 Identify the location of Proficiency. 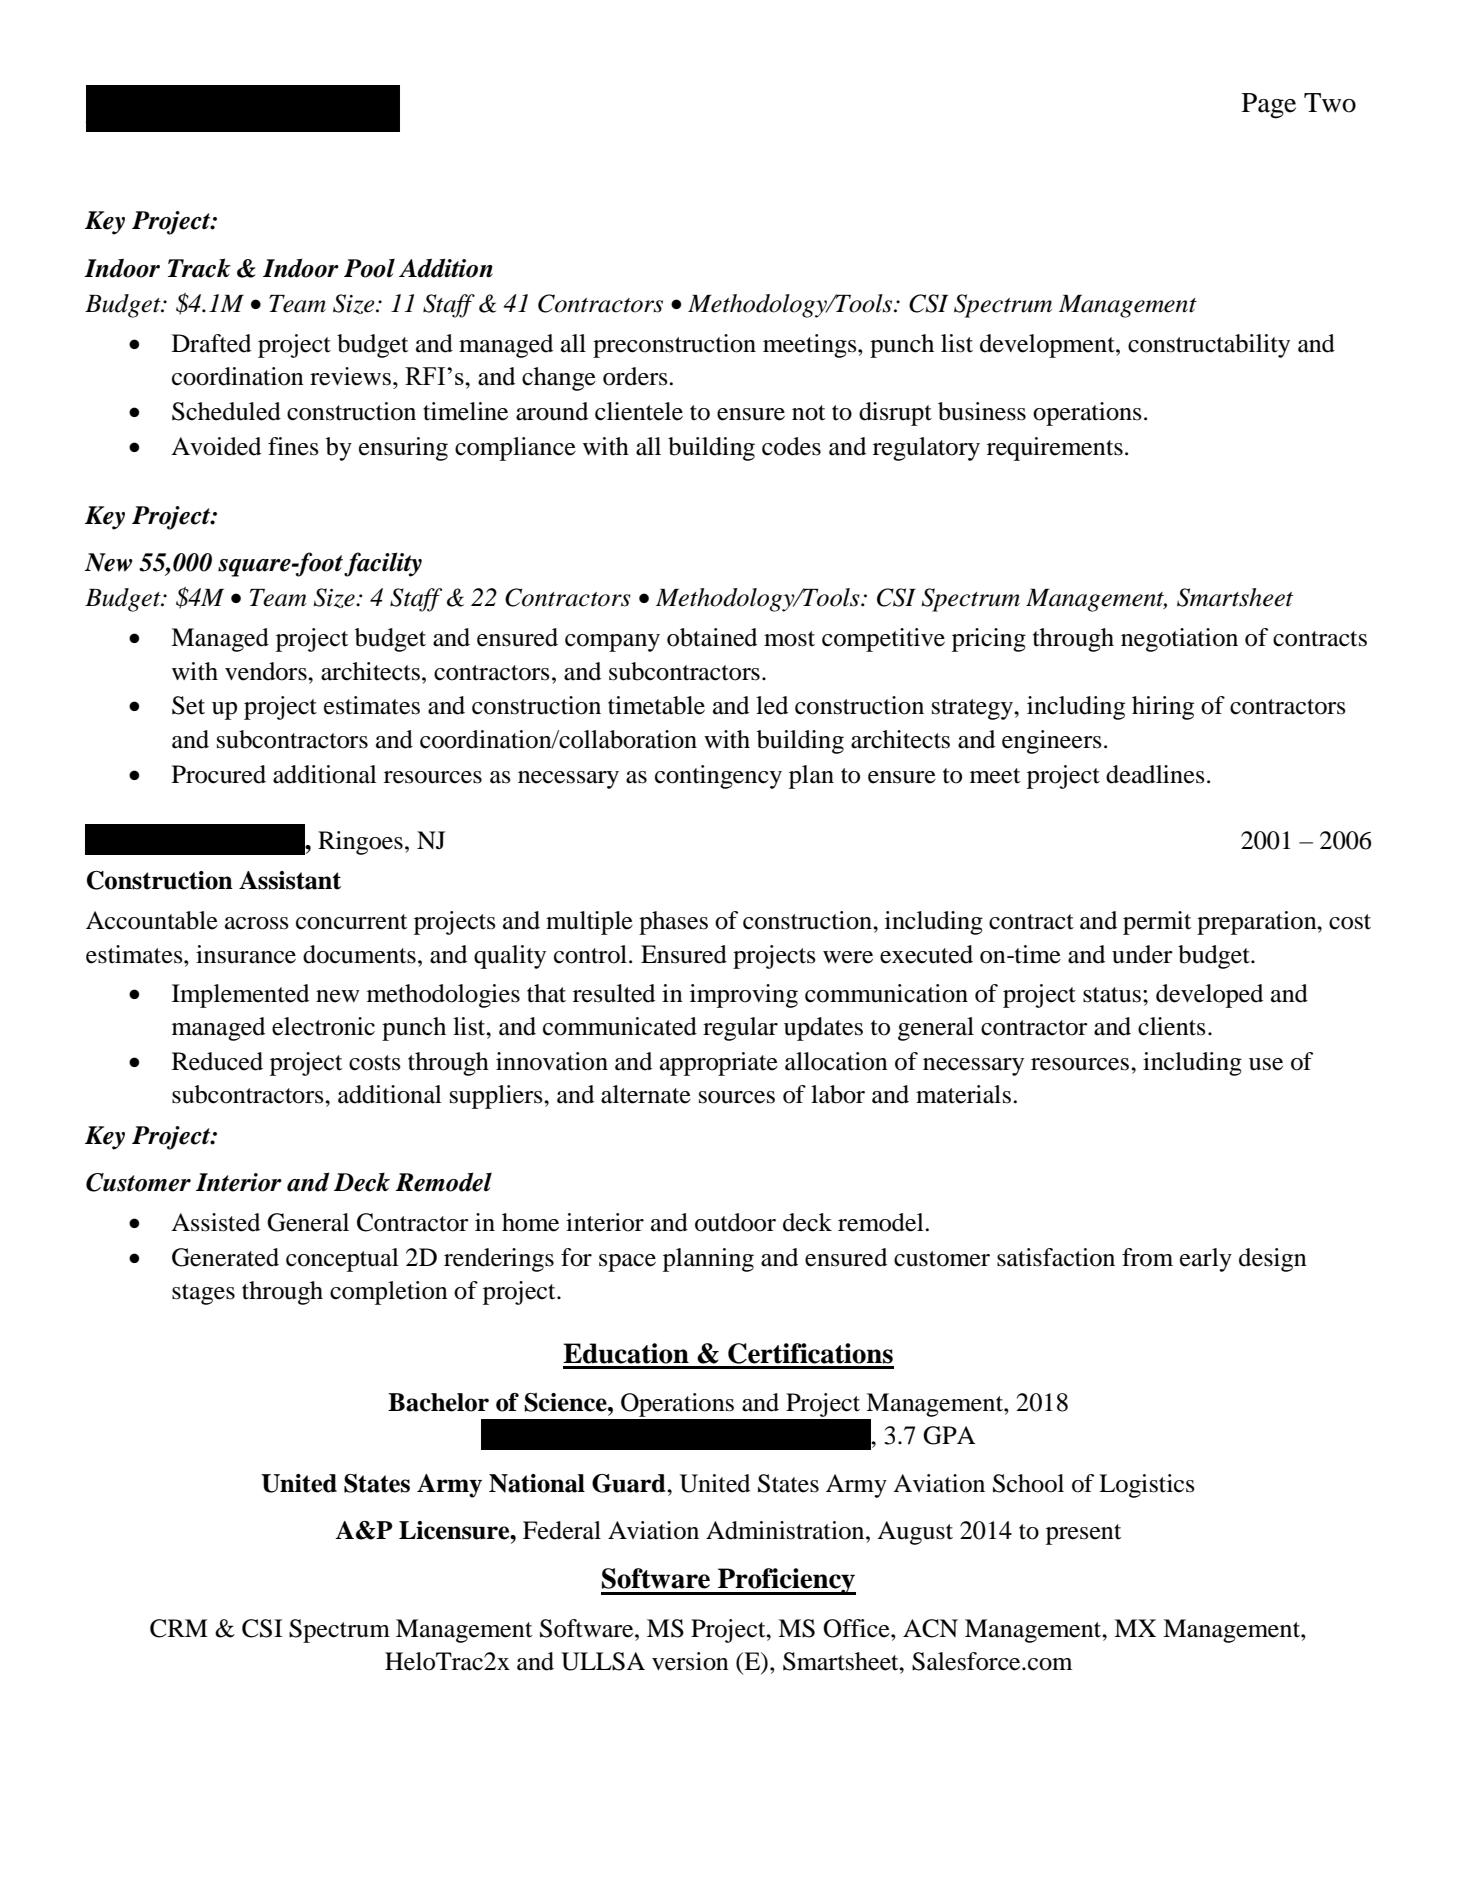
(786, 1581).
